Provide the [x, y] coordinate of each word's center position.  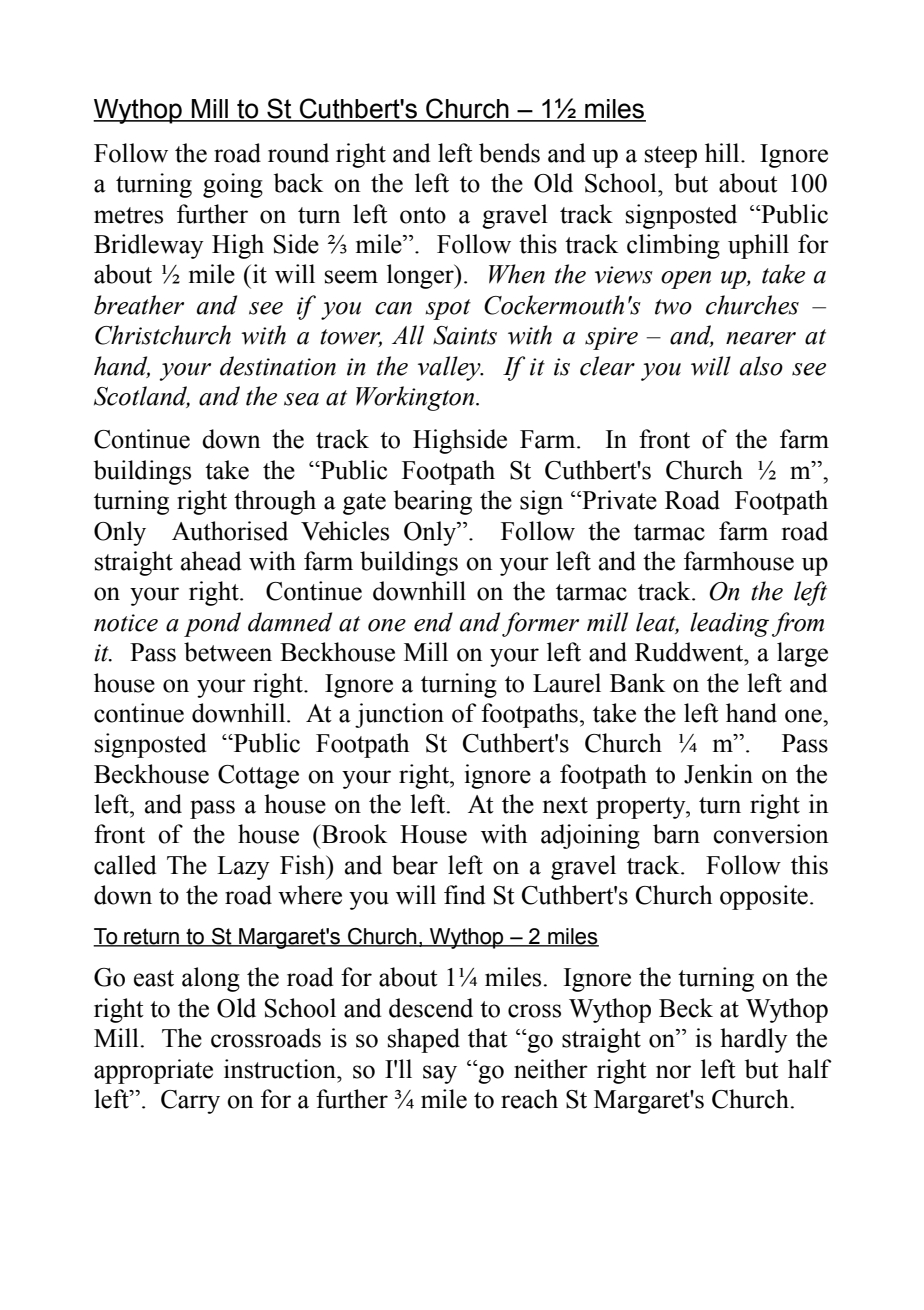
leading [729, 624]
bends [509, 153]
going [233, 185]
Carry [190, 1102]
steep [671, 157]
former [540, 624]
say [440, 1074]
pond [212, 624]
